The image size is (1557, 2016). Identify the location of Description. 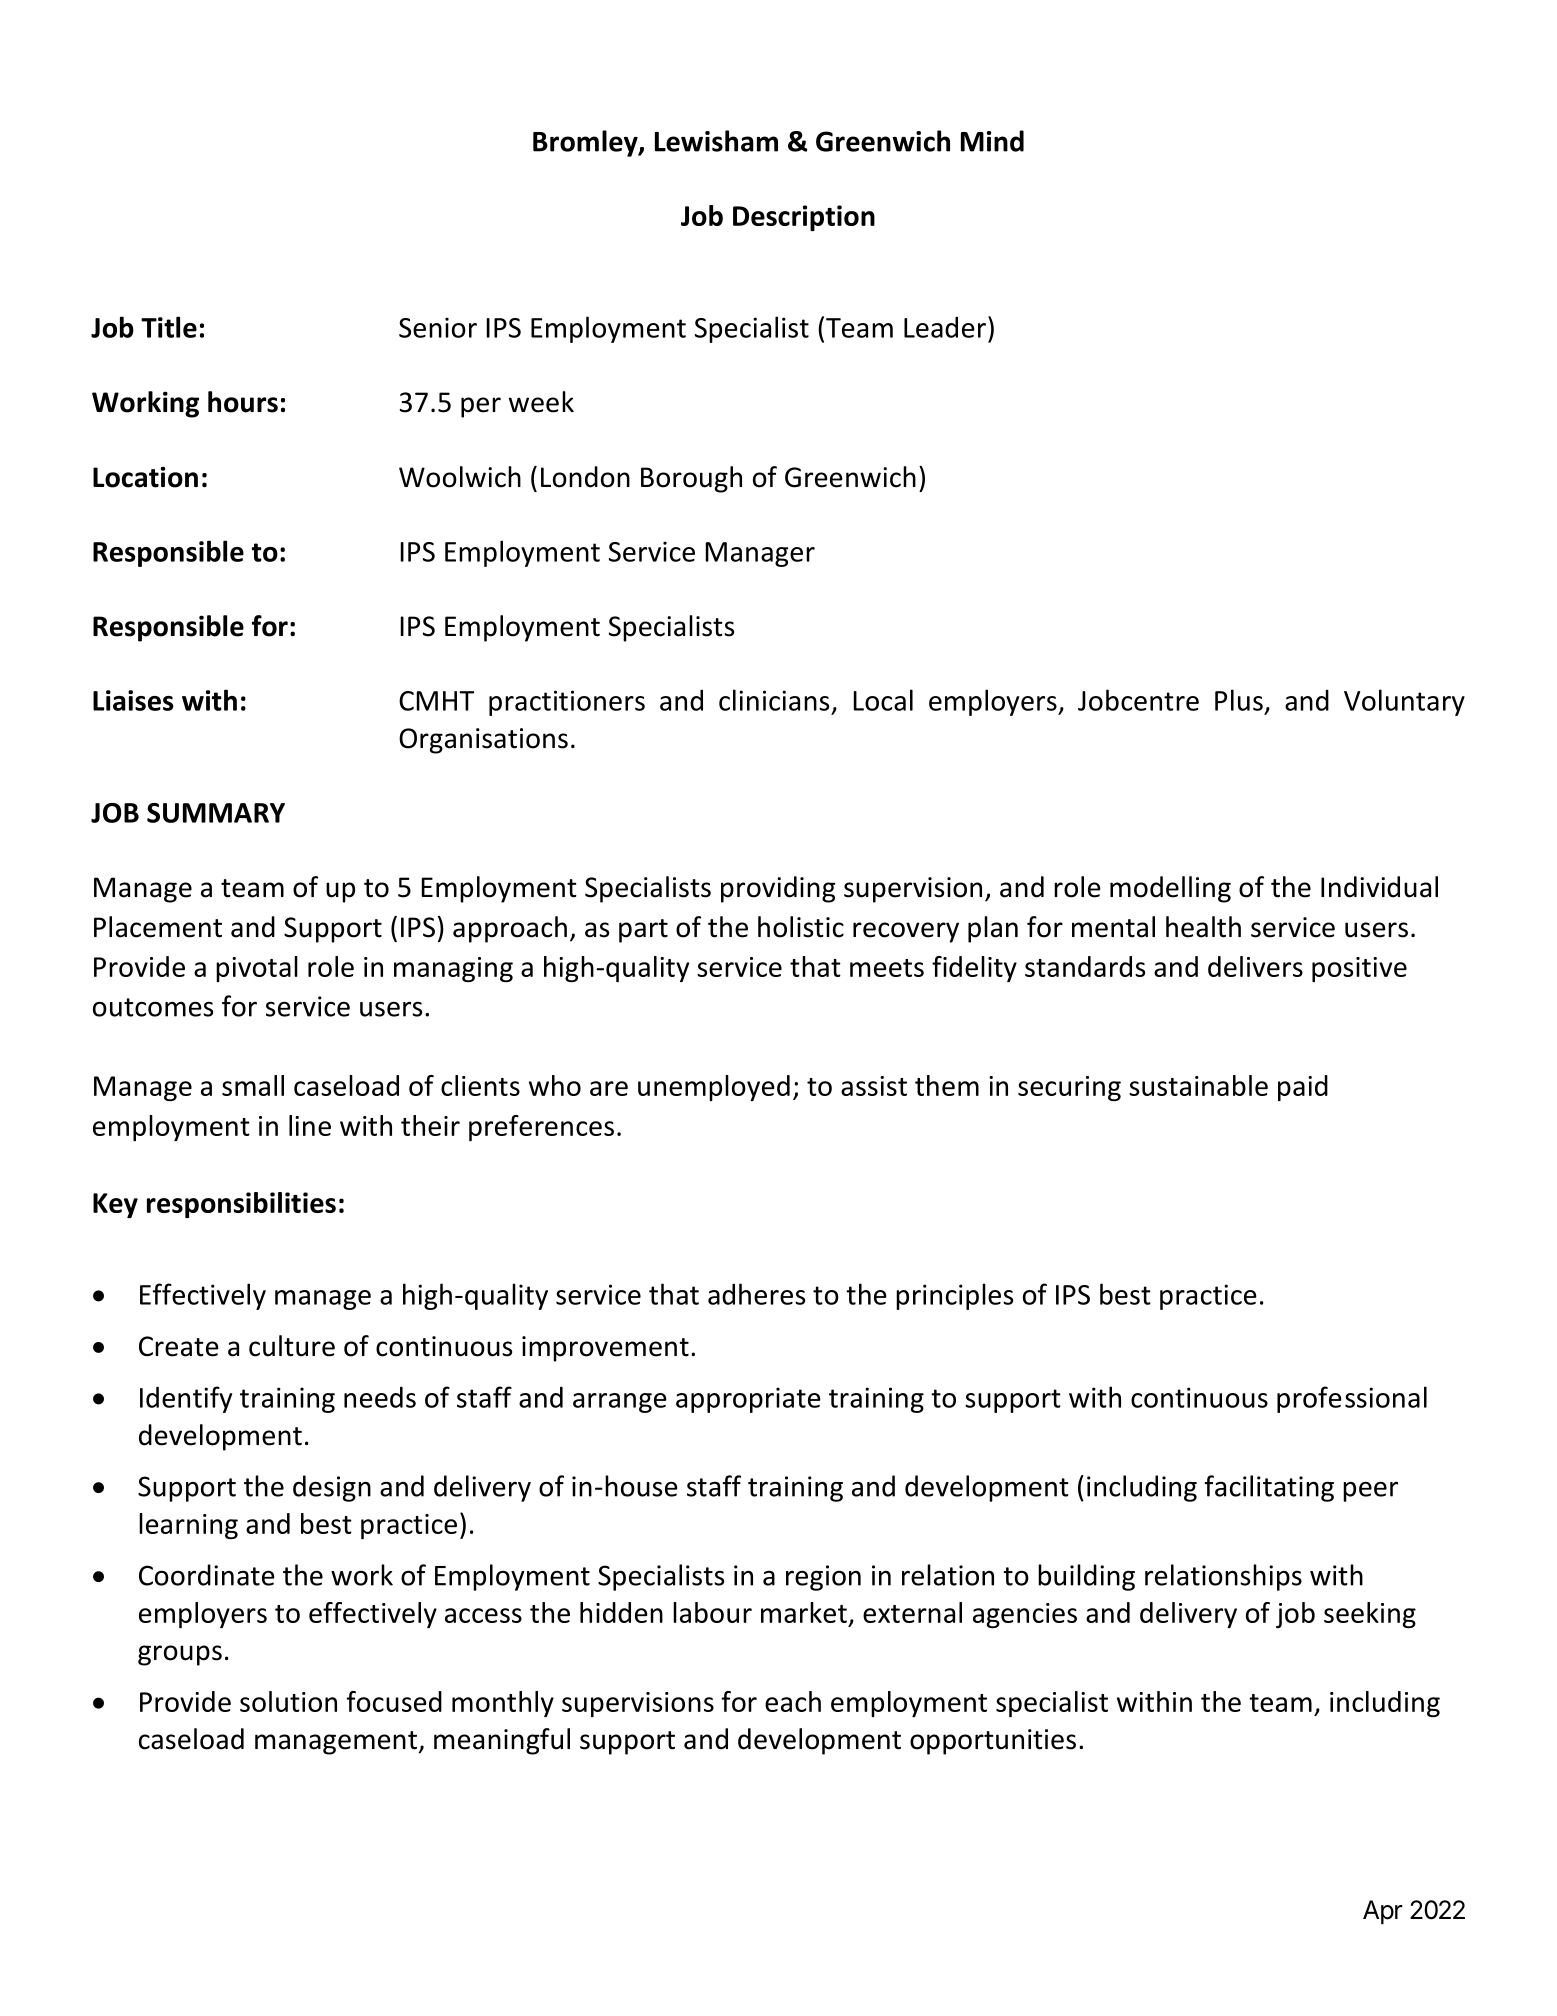
(804, 218).
